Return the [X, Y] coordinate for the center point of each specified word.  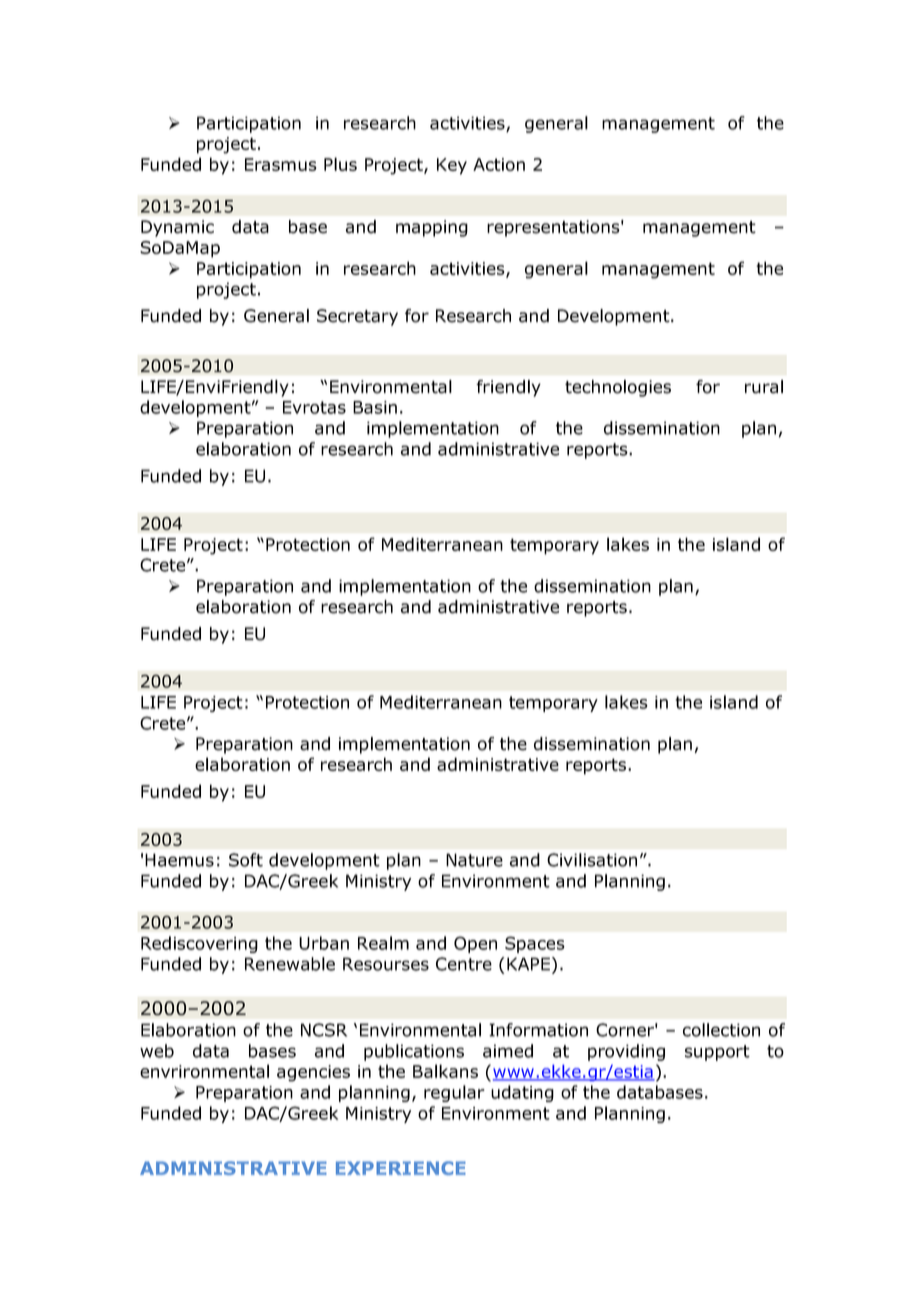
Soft [246, 860]
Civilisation [592, 860]
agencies [313, 1073]
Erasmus [281, 164]
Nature [474, 860]
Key [452, 166]
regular [454, 1093]
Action [499, 164]
